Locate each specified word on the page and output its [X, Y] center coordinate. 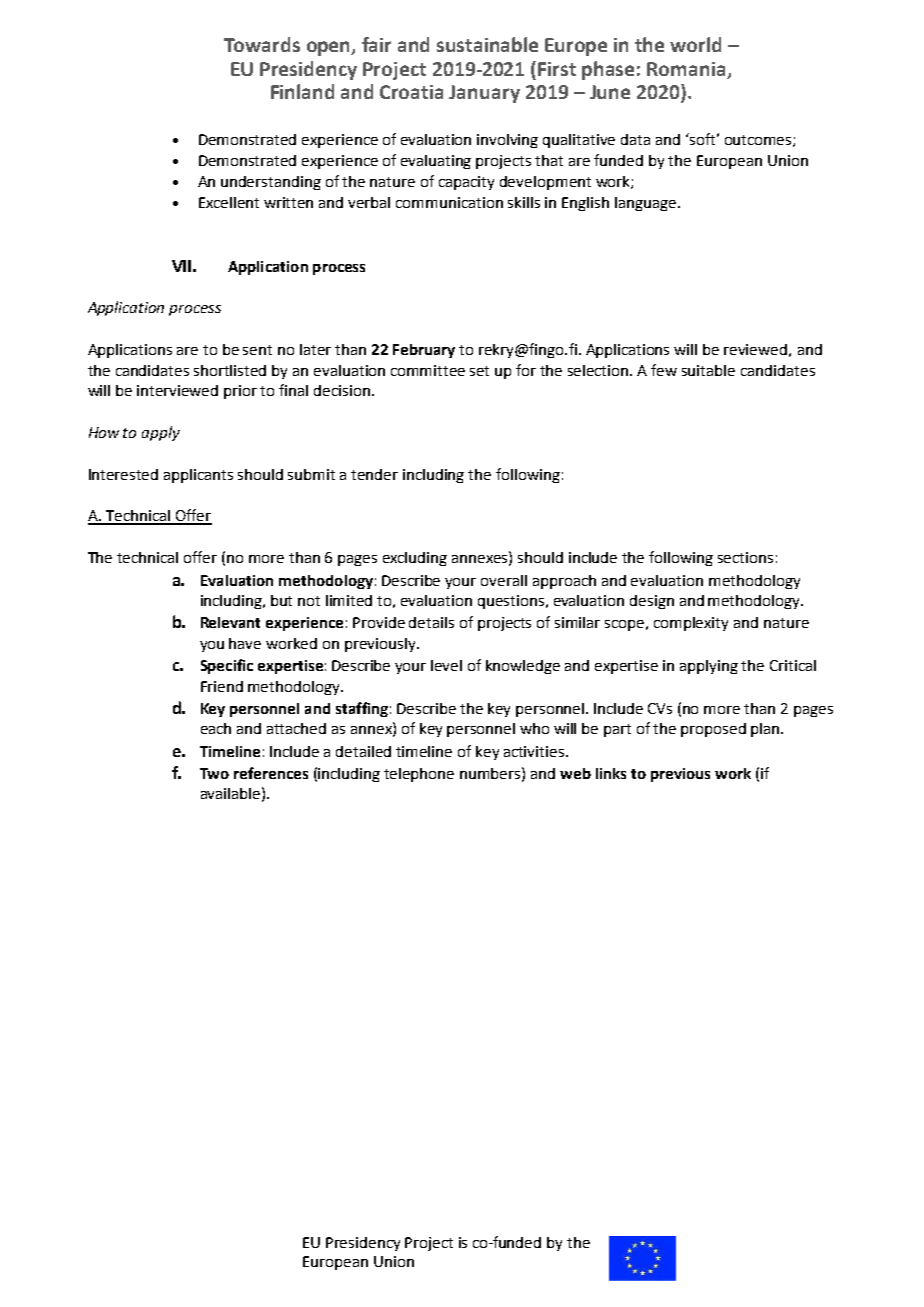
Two [214, 773]
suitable [708, 370]
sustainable [487, 44]
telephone [419, 775]
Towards [262, 44]
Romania [686, 69]
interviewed [177, 390]
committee [428, 370]
